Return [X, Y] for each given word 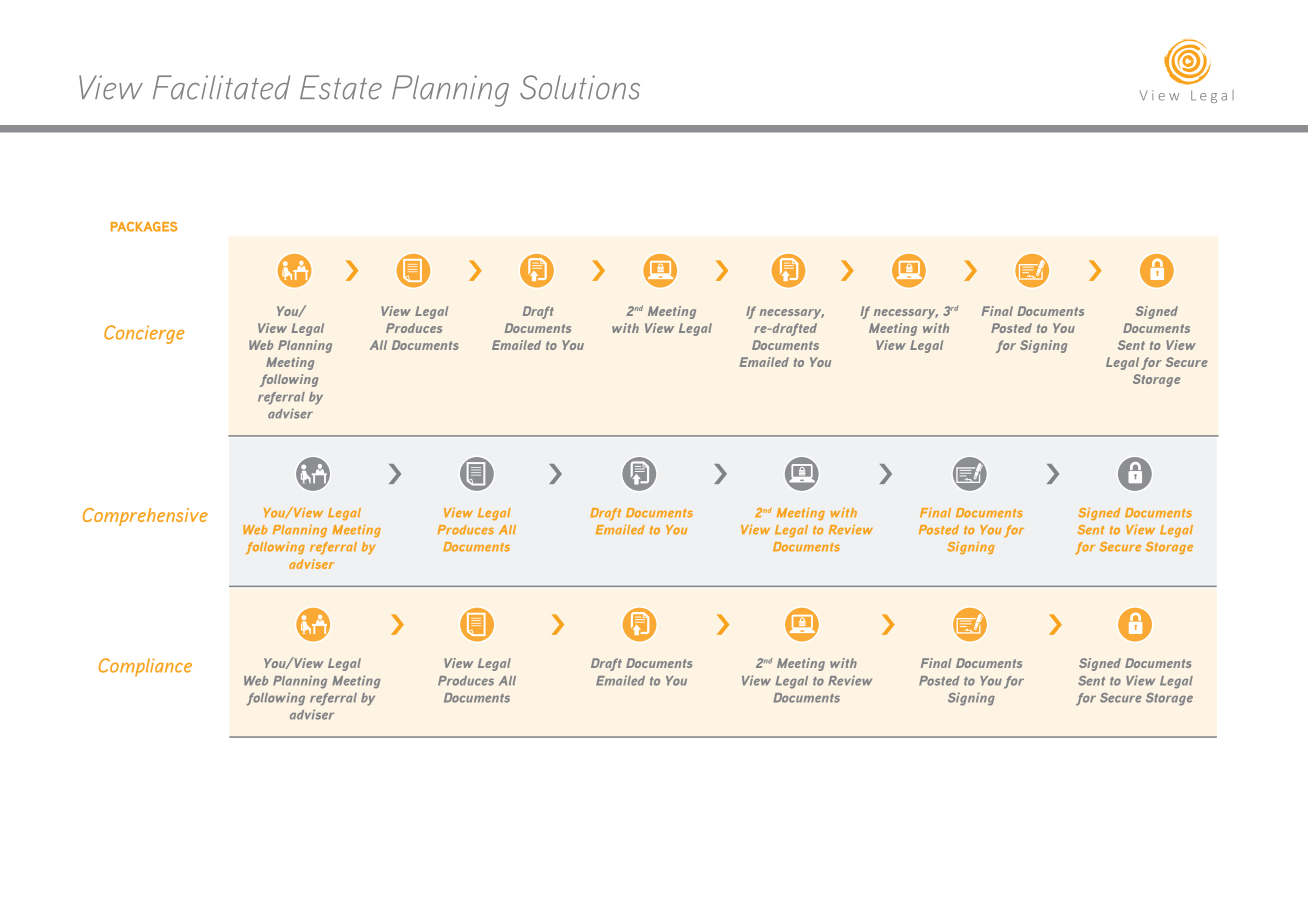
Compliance [145, 667]
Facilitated [221, 87]
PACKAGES [144, 227]
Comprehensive [145, 517]
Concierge [144, 334]
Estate [341, 87]
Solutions [580, 87]
